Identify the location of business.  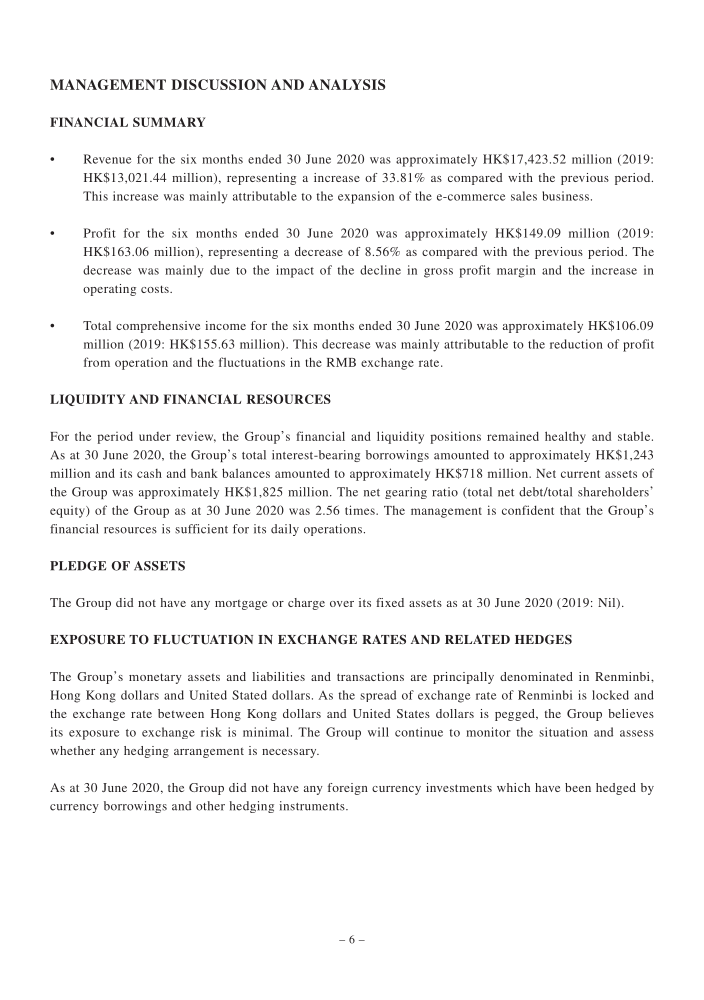
(565, 196).
